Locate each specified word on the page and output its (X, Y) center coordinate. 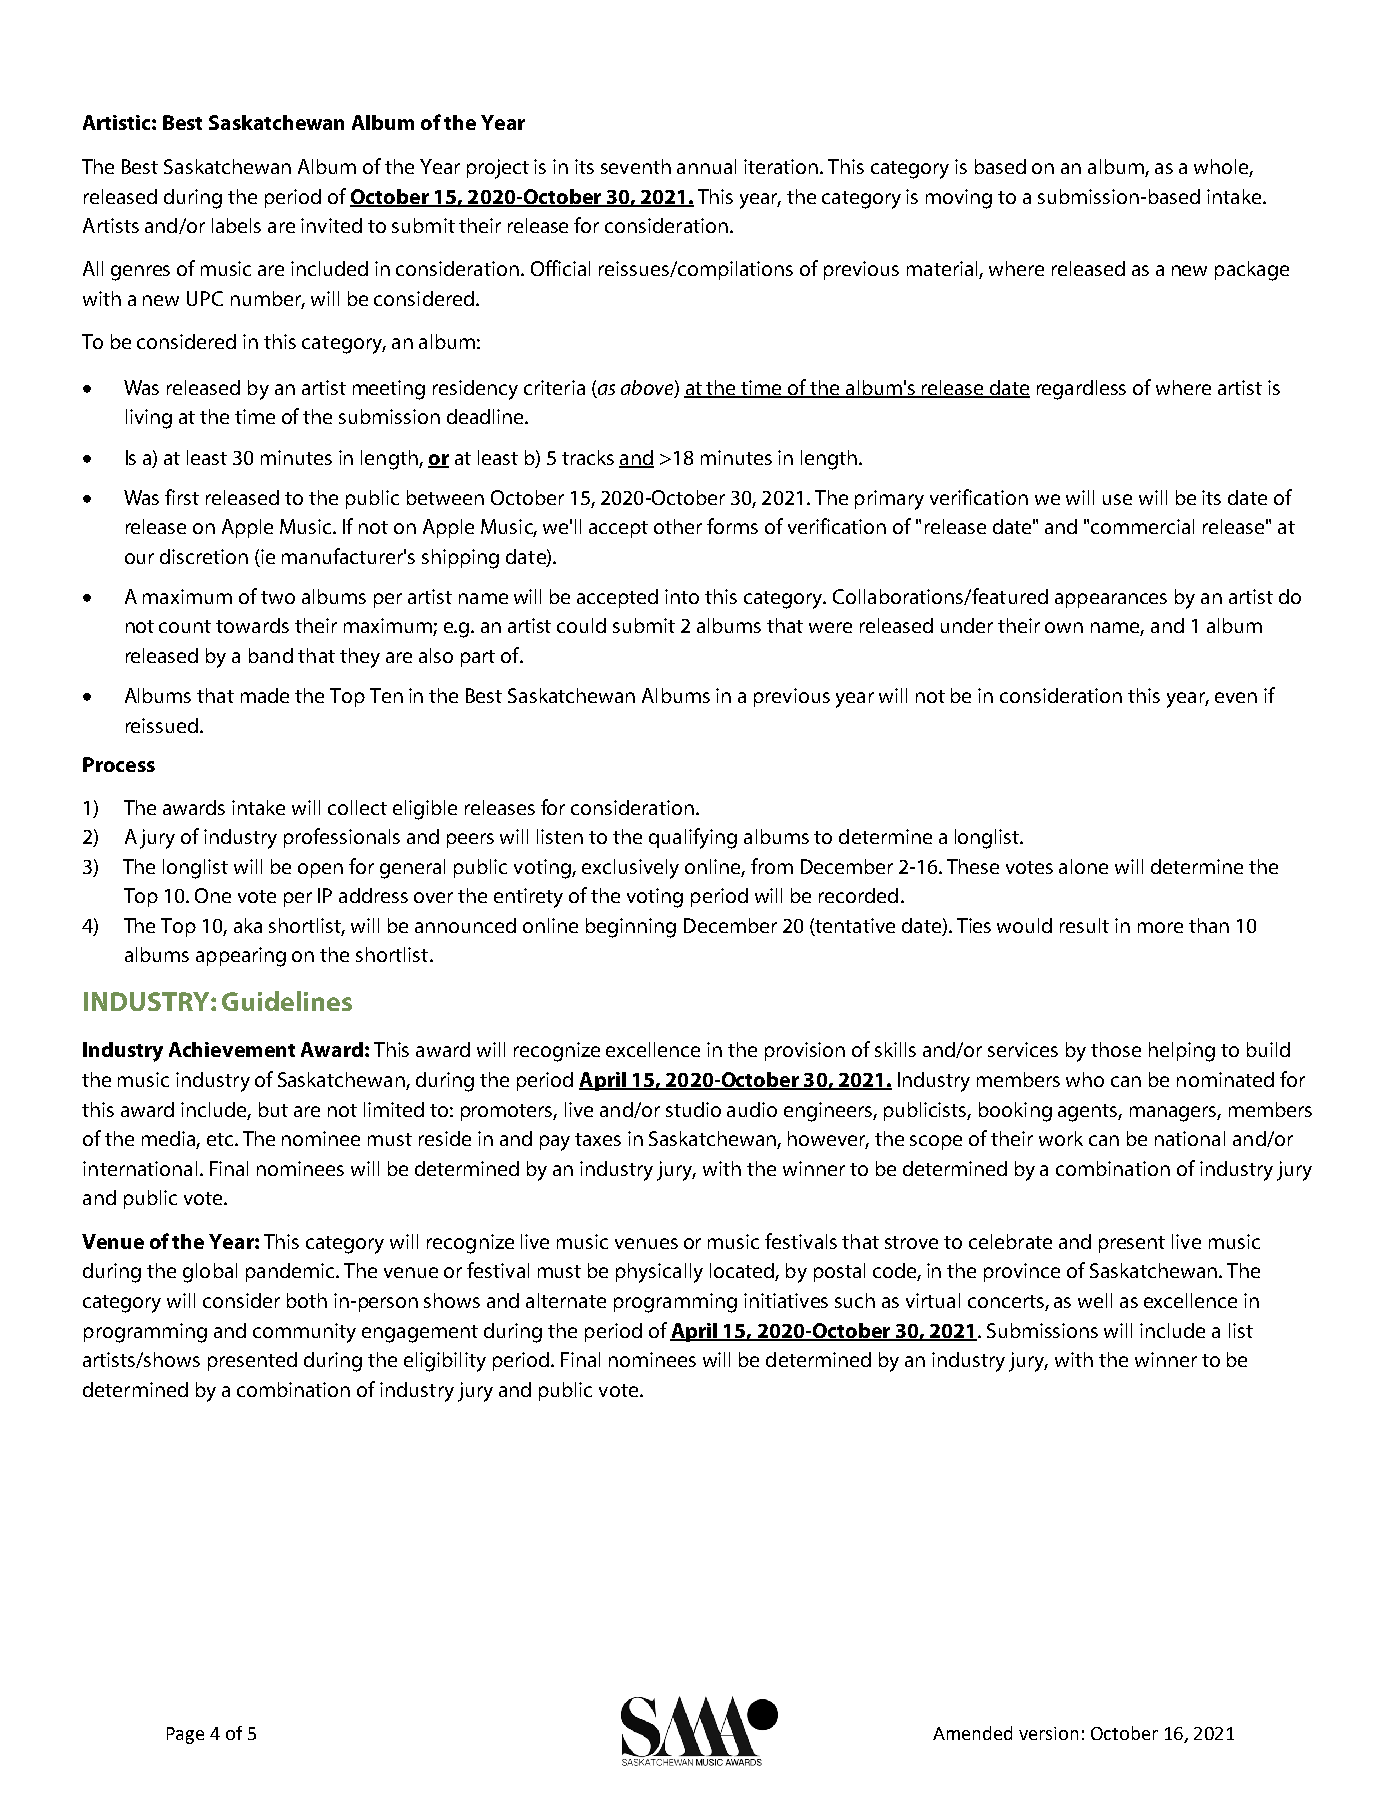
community (304, 1333)
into (682, 596)
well (1095, 1300)
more (1160, 927)
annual (706, 166)
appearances (1111, 600)
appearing (241, 957)
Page (185, 1735)
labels (236, 225)
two (278, 597)
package (1252, 271)
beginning (631, 928)
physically (659, 1273)
